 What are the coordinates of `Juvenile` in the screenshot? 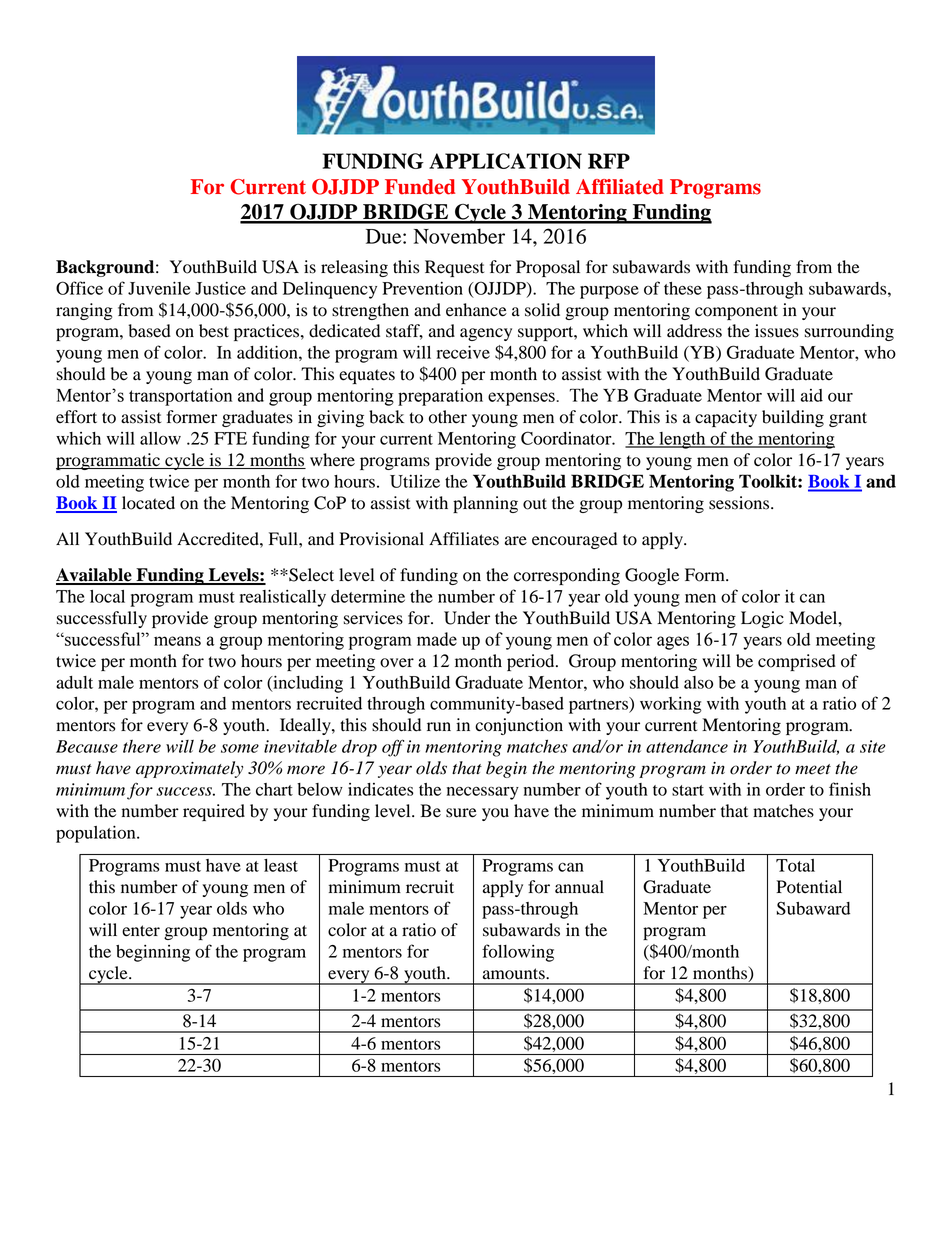 It's located at (159, 288).
